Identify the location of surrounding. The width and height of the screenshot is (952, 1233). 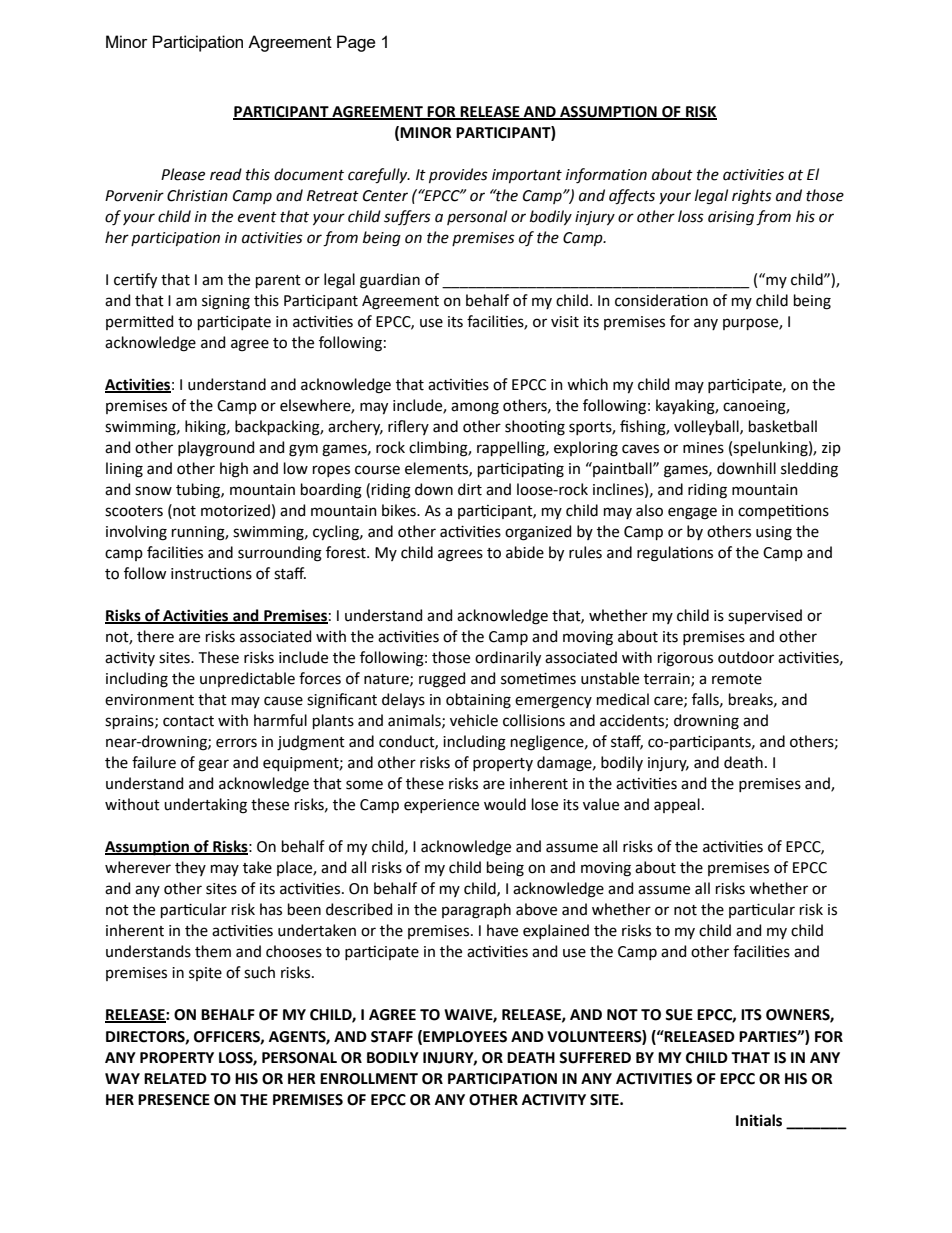
(280, 554).
